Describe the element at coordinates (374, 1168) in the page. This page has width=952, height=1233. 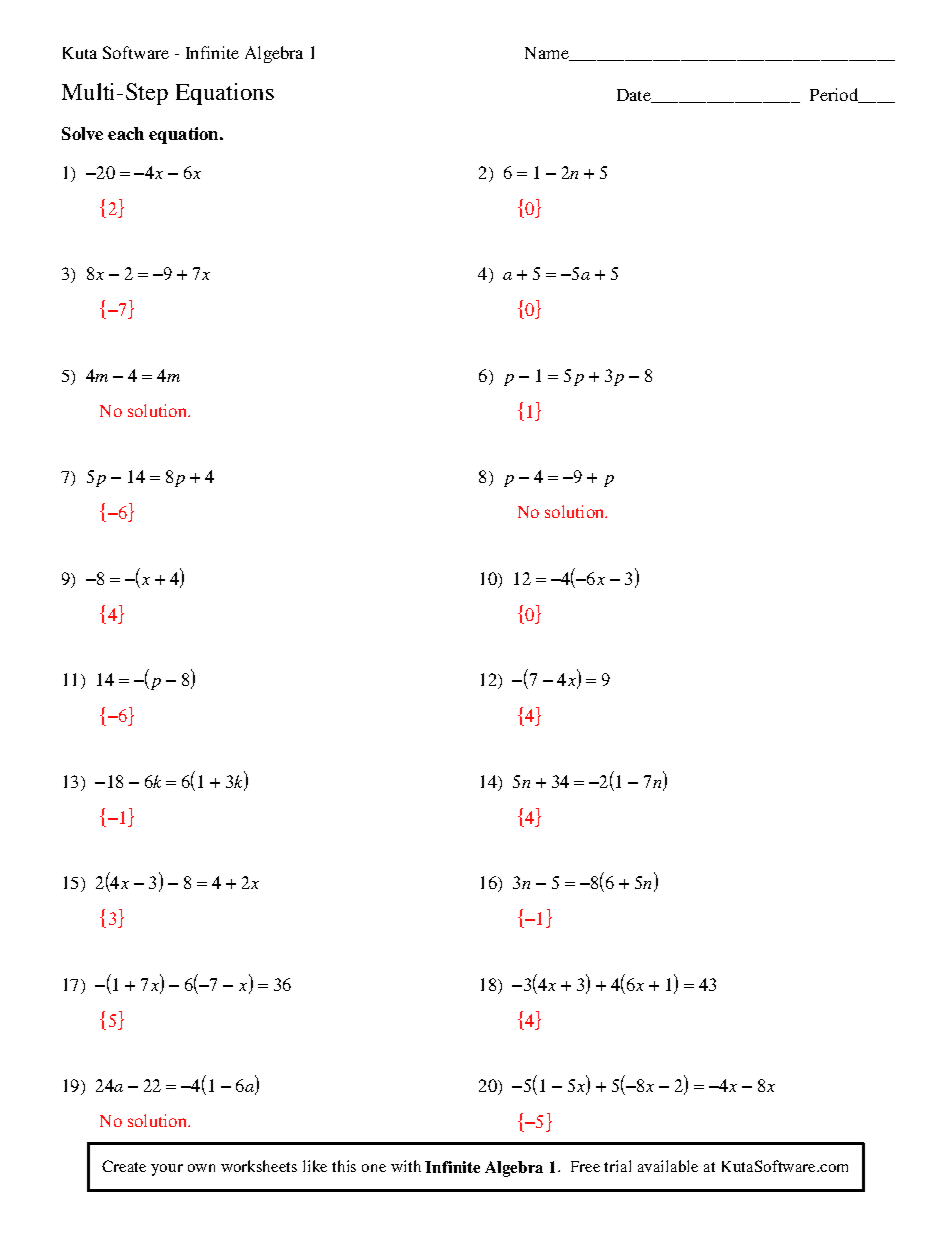
I see `one` at that location.
